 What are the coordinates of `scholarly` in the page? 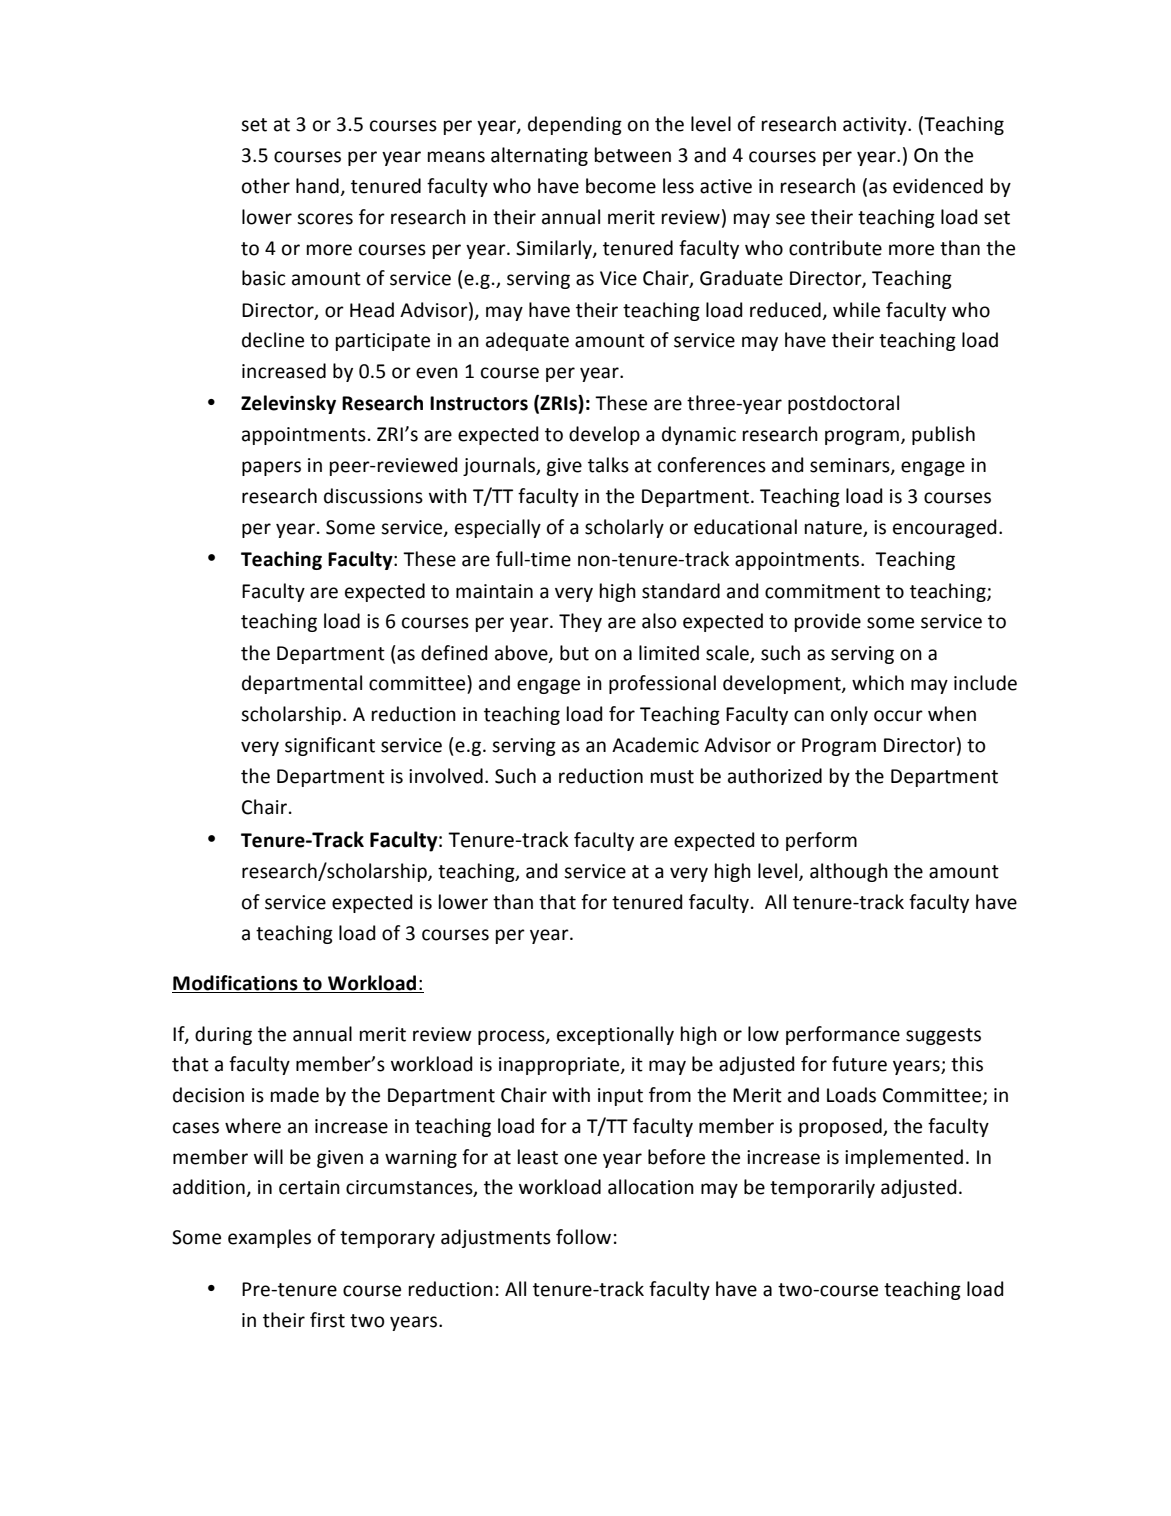 It's located at (624, 528).
